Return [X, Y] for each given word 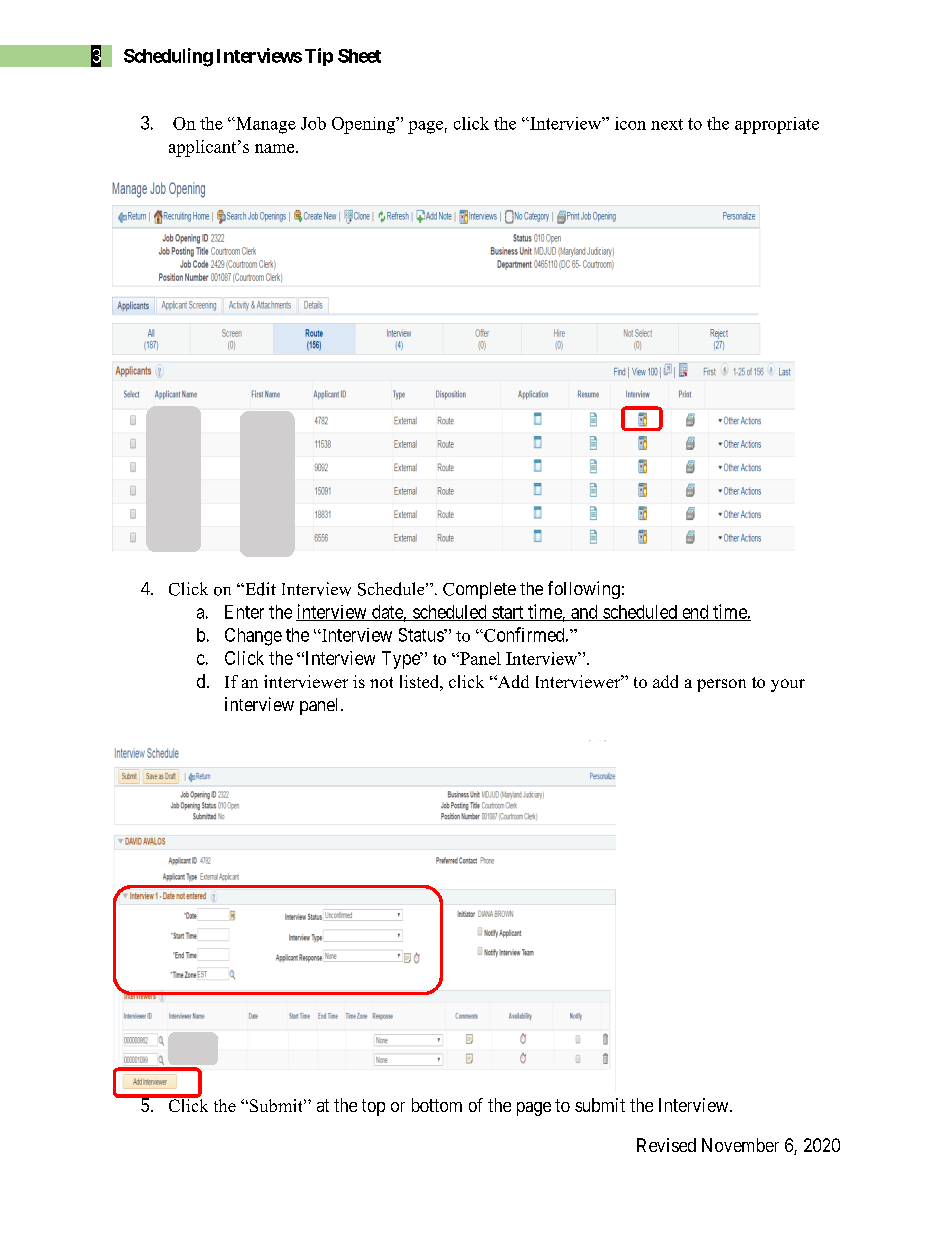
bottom [437, 1105]
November [740, 1145]
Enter [244, 612]
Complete [479, 590]
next [667, 124]
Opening [365, 125]
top [373, 1107]
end [695, 613]
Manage [265, 125]
